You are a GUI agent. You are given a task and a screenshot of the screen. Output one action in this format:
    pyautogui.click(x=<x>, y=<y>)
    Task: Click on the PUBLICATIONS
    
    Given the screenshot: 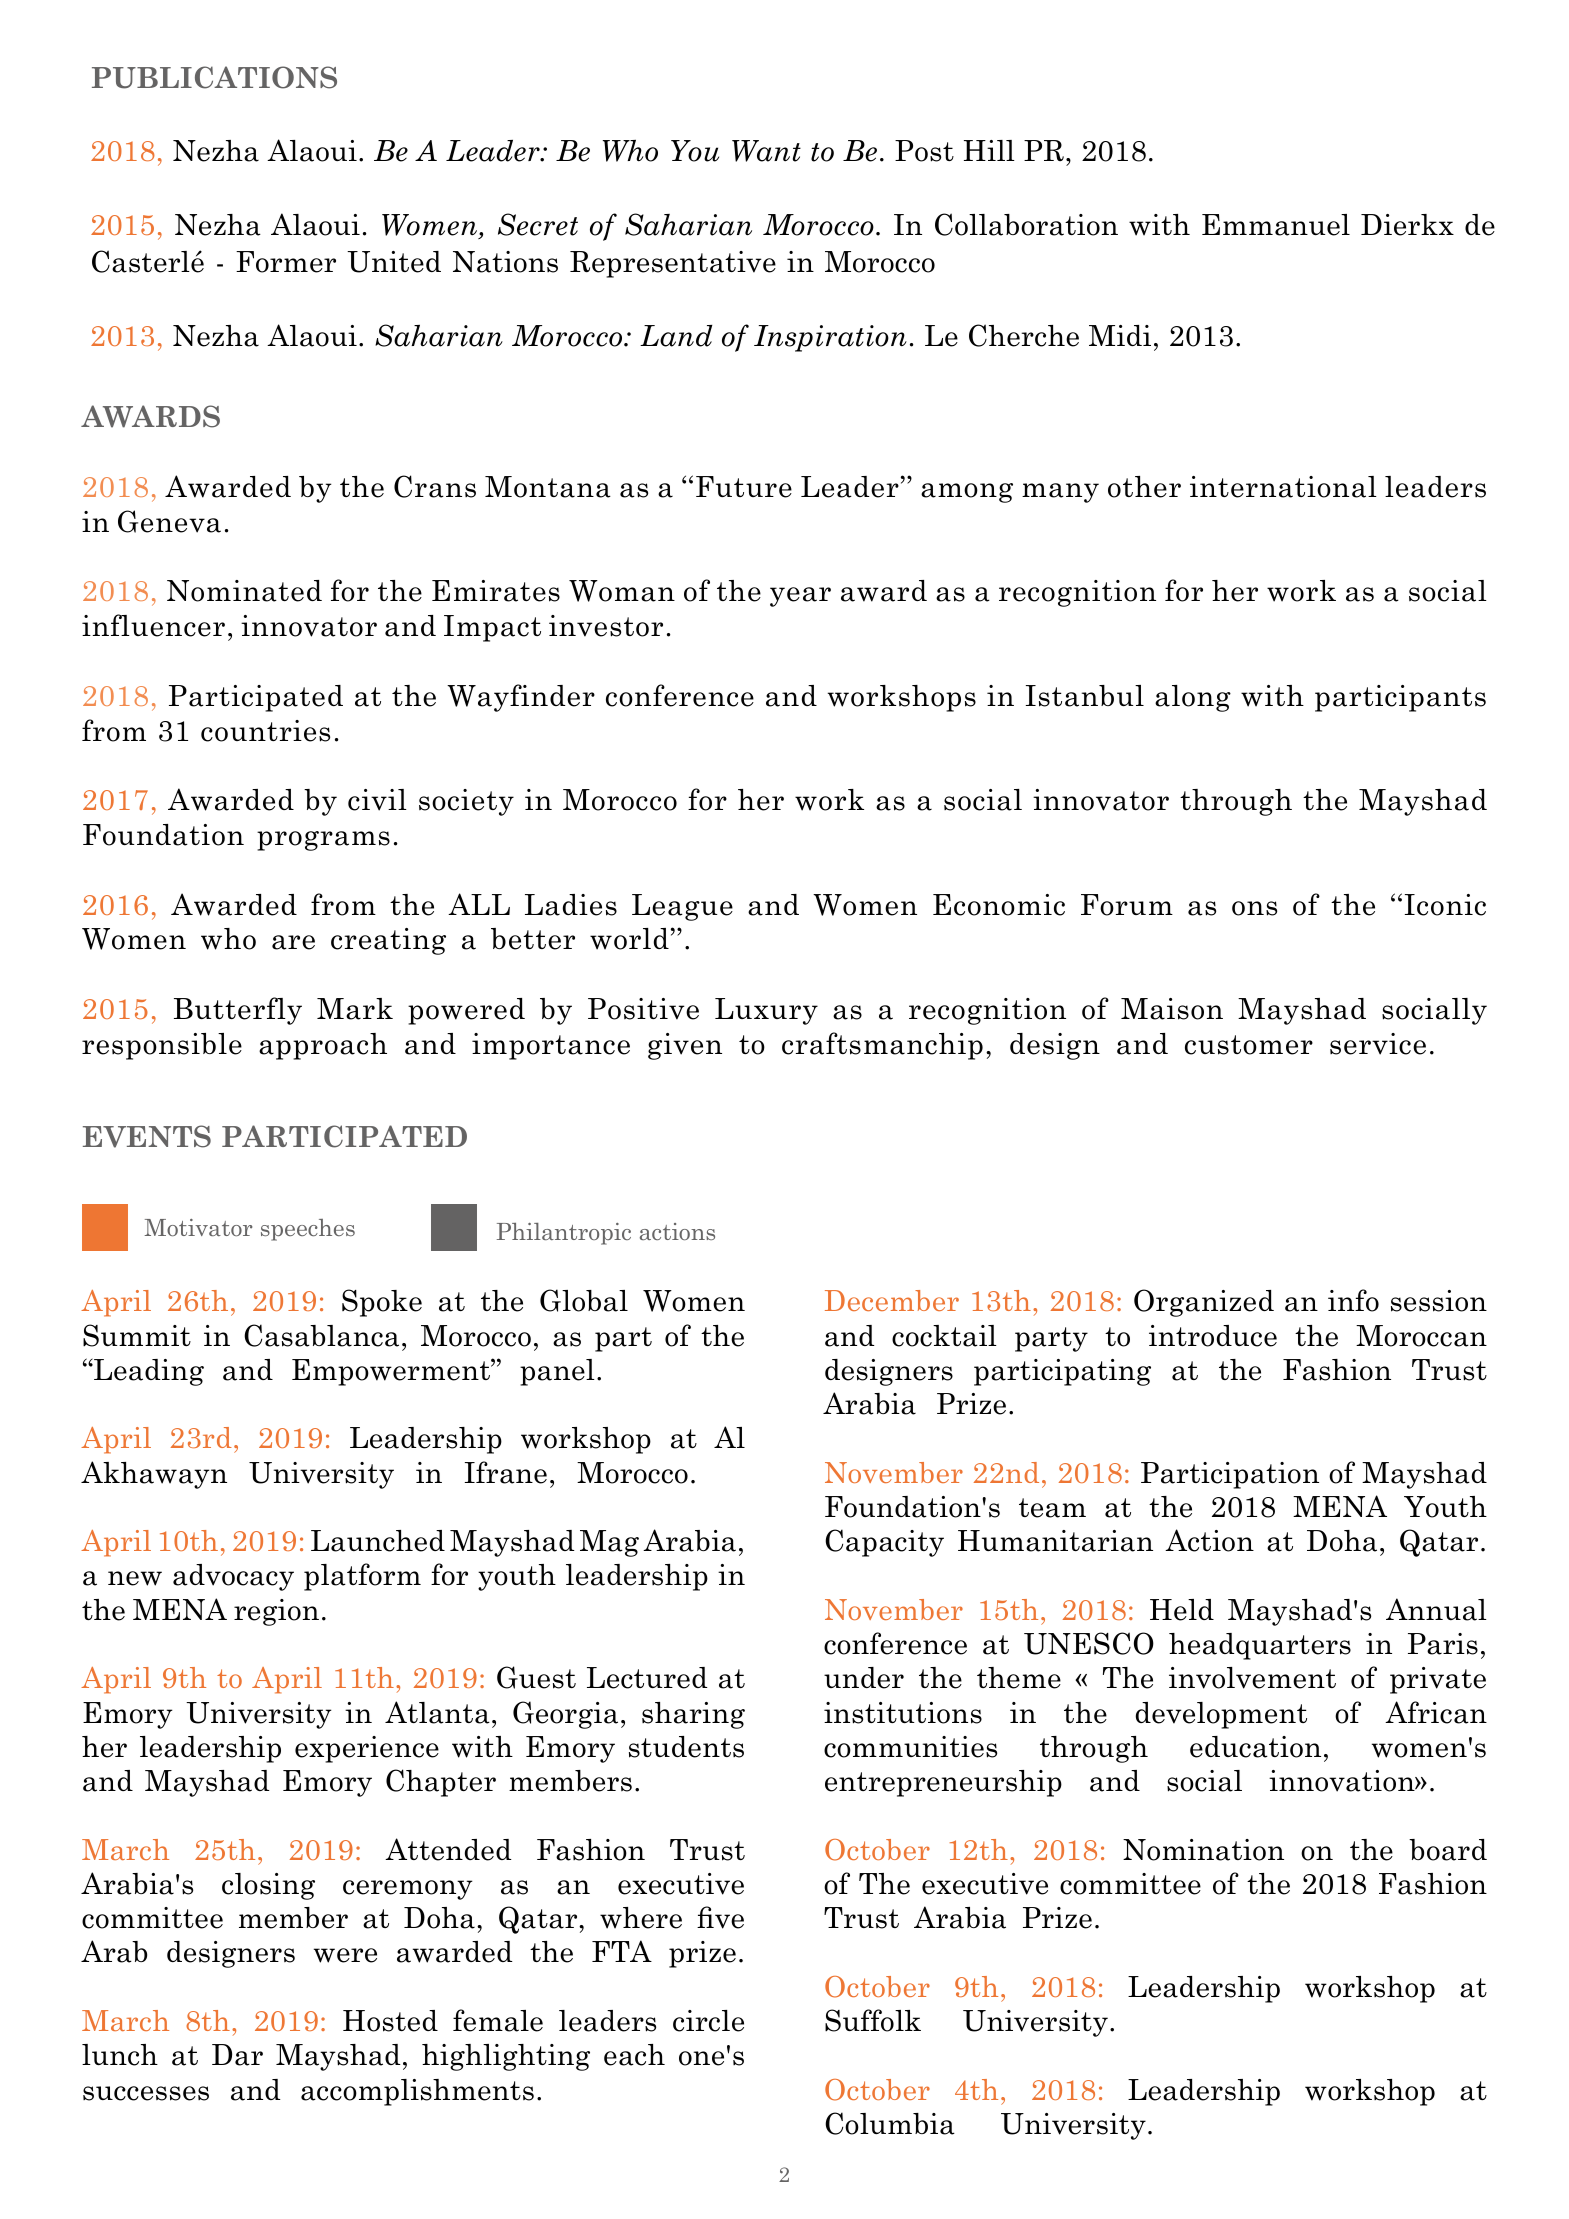 What is the action you would take?
    pyautogui.click(x=214, y=77)
